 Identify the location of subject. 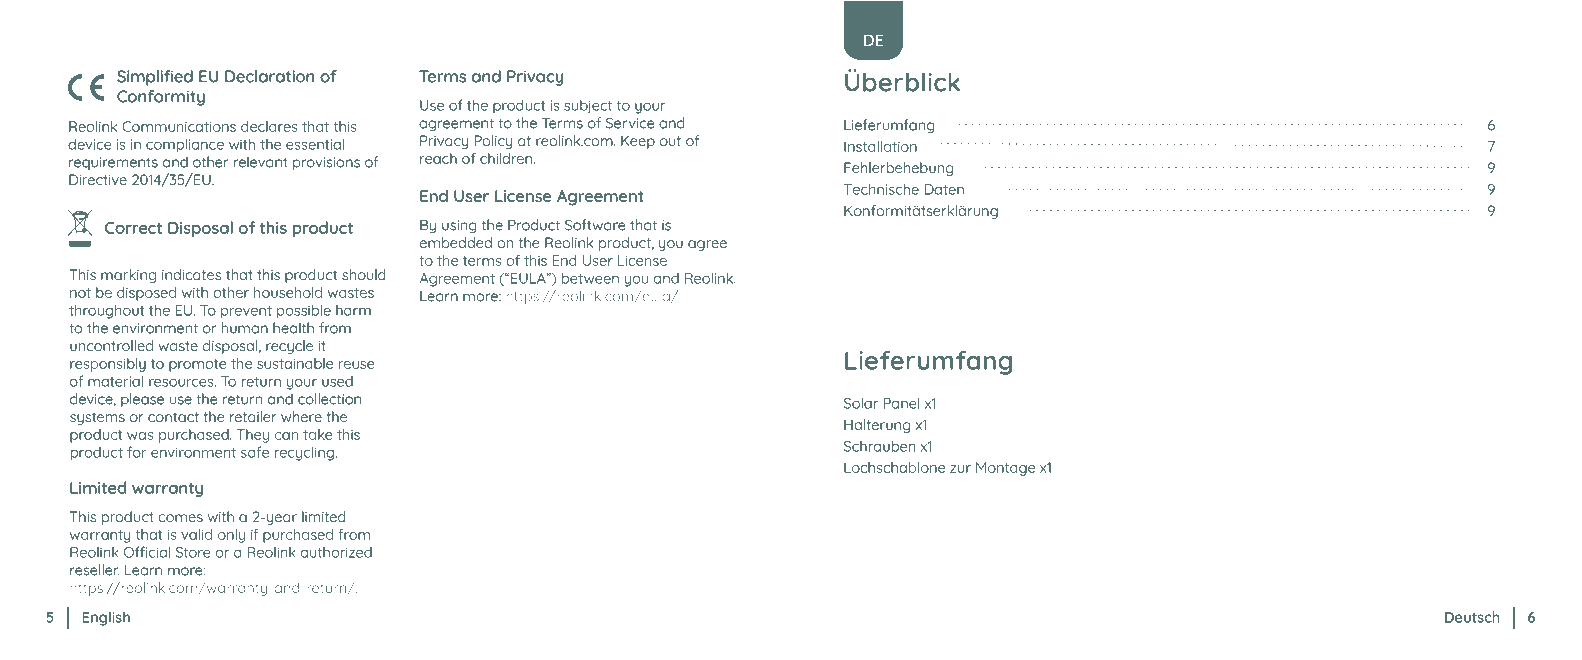
(588, 106).
